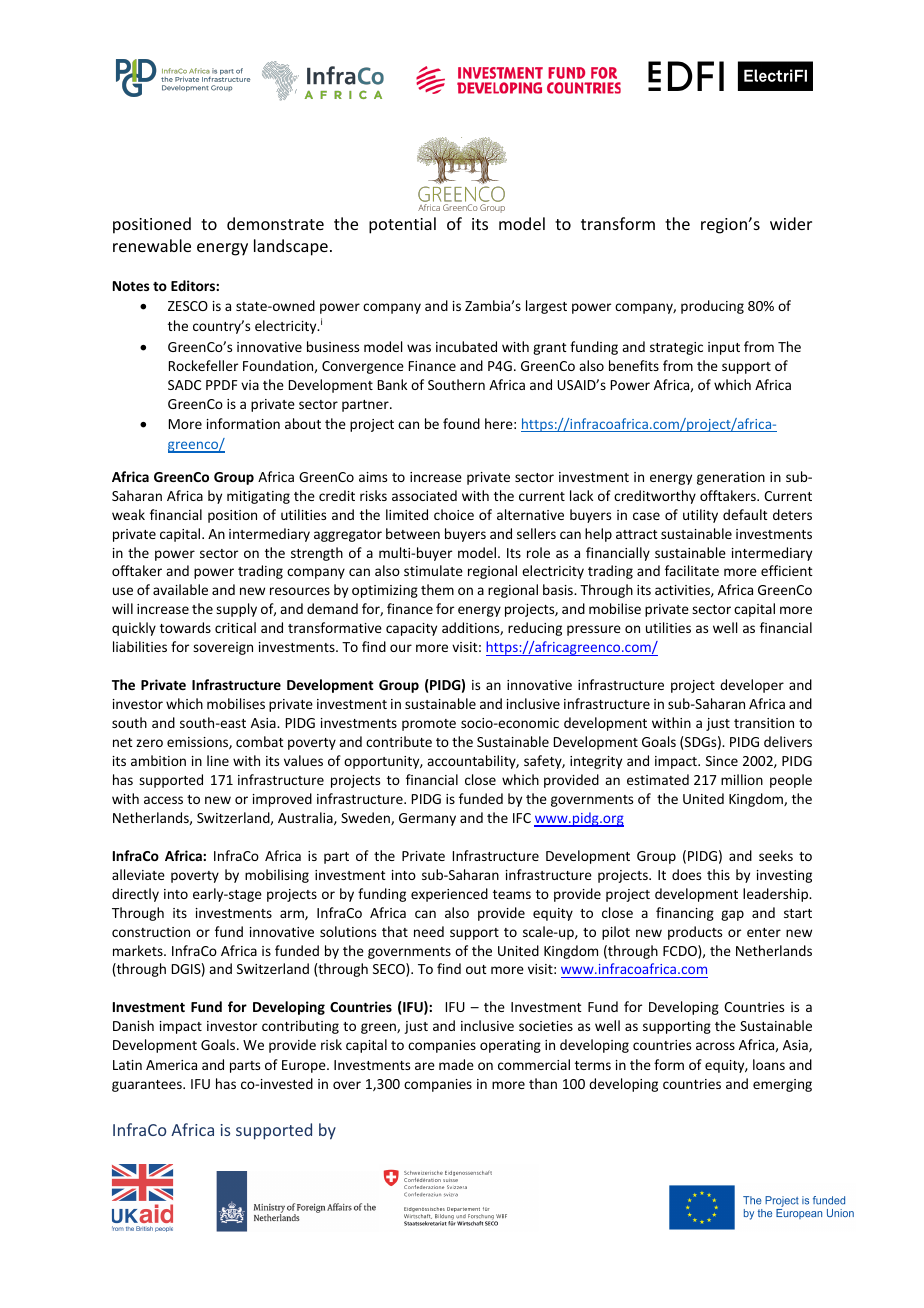 The height and width of the image is (1308, 924). What do you see at coordinates (791, 223) in the image?
I see `wider` at bounding box center [791, 223].
